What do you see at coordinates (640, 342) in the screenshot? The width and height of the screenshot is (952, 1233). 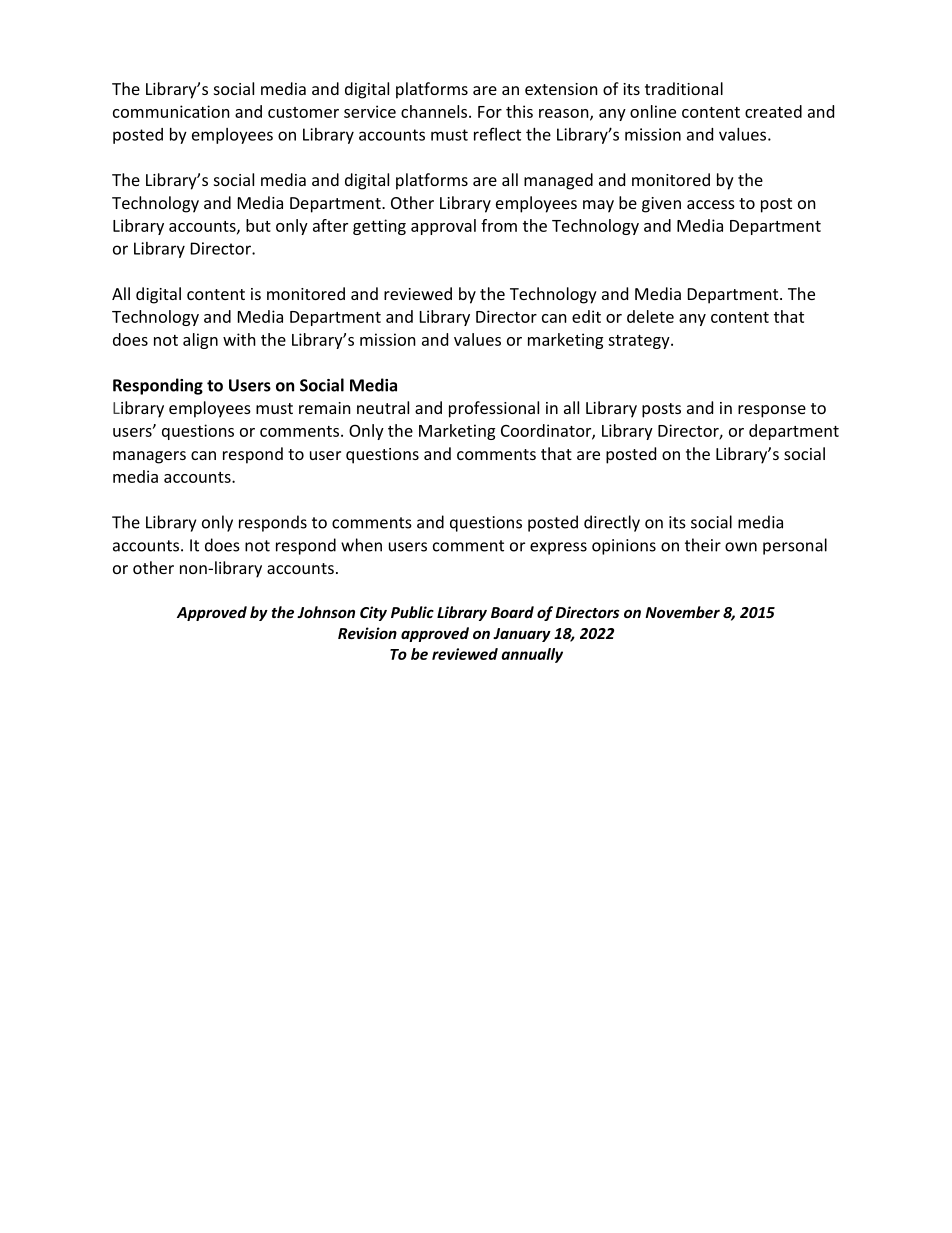 I see `strategy` at bounding box center [640, 342].
